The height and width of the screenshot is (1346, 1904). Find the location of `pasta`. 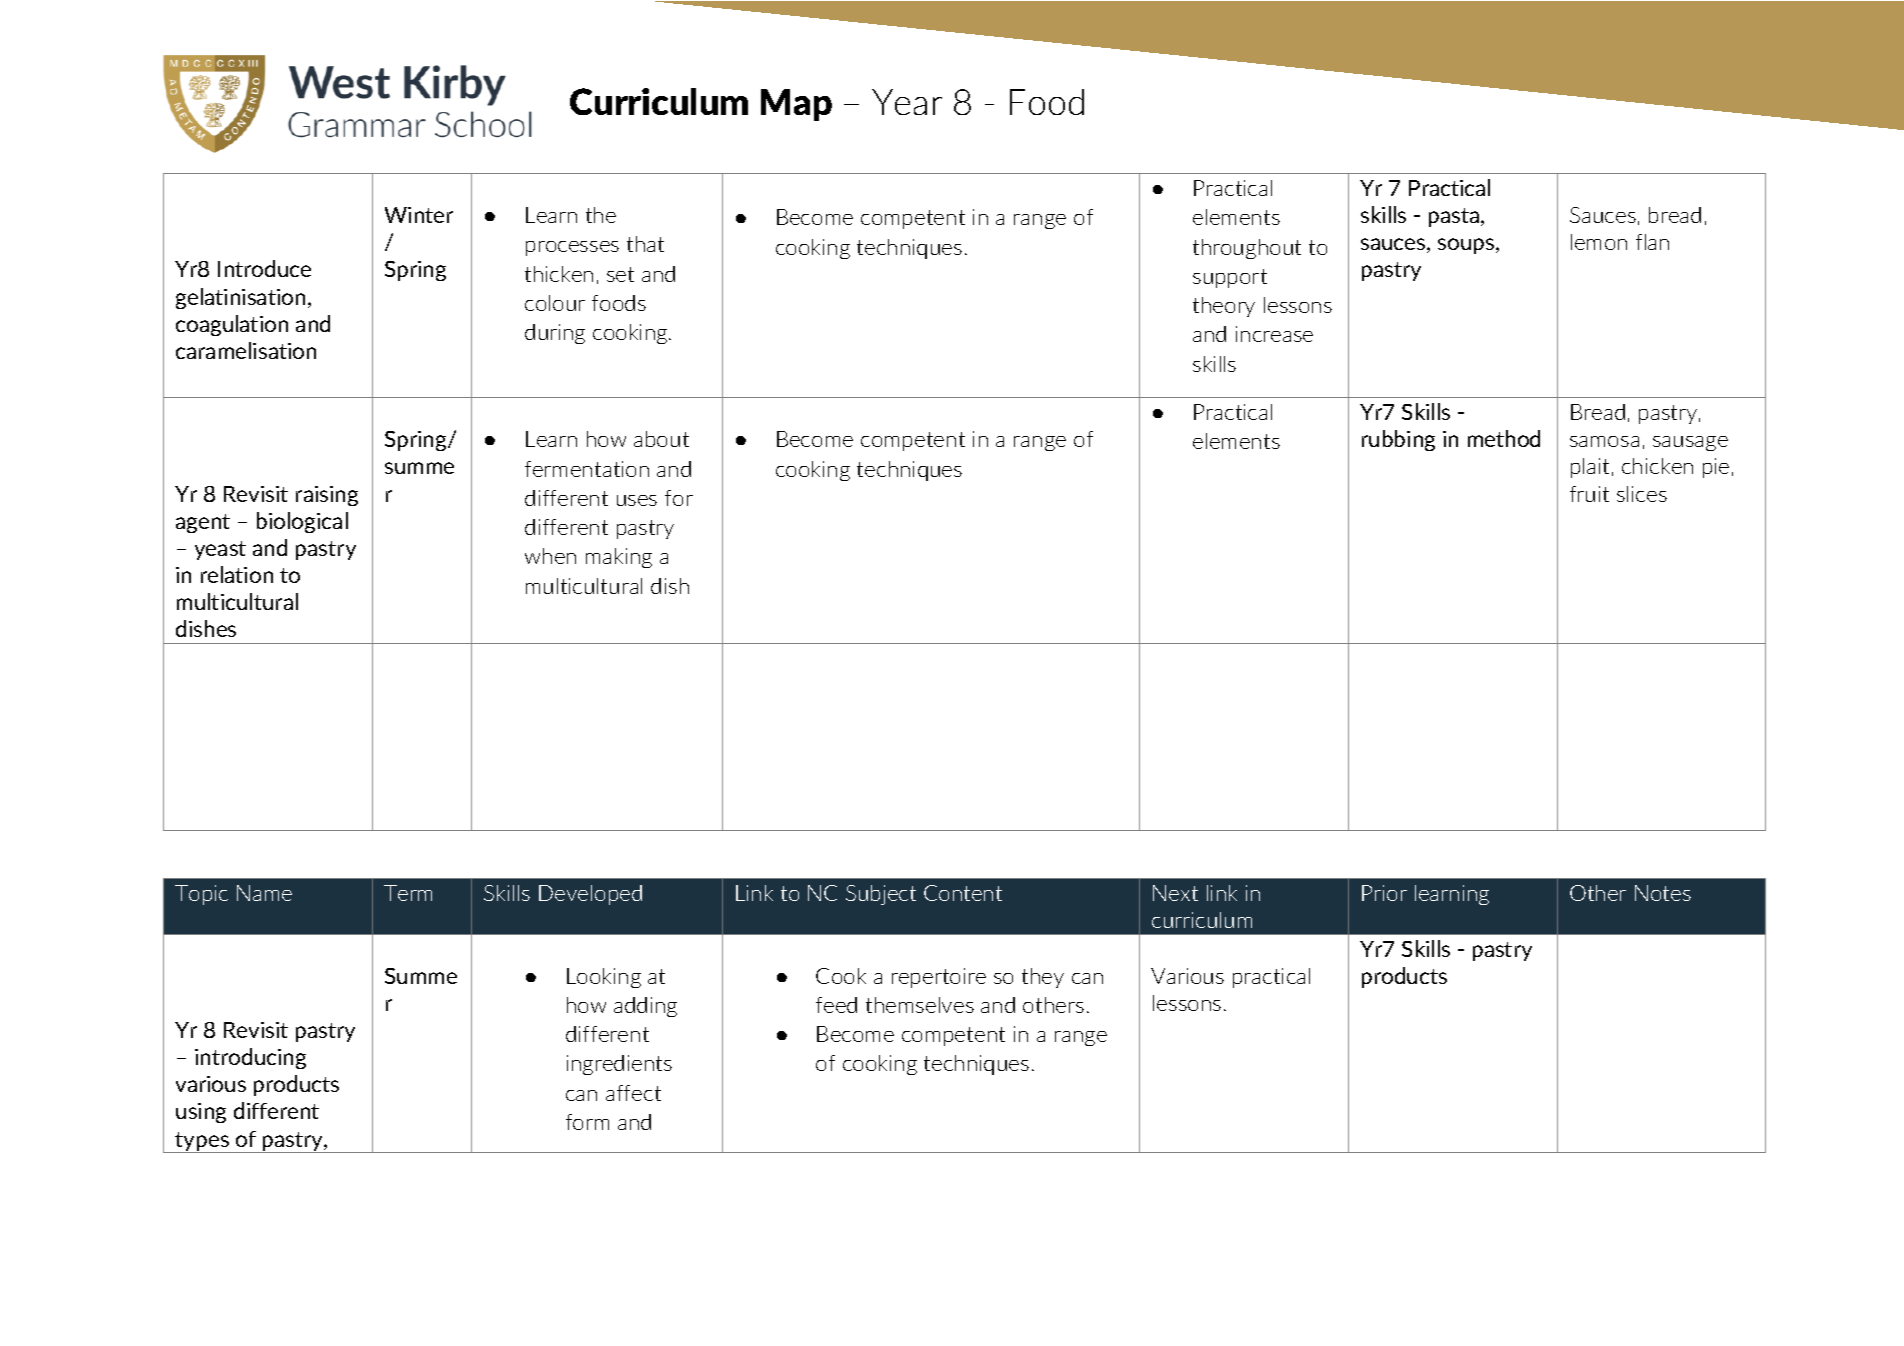

pasta is located at coordinates (1455, 217).
